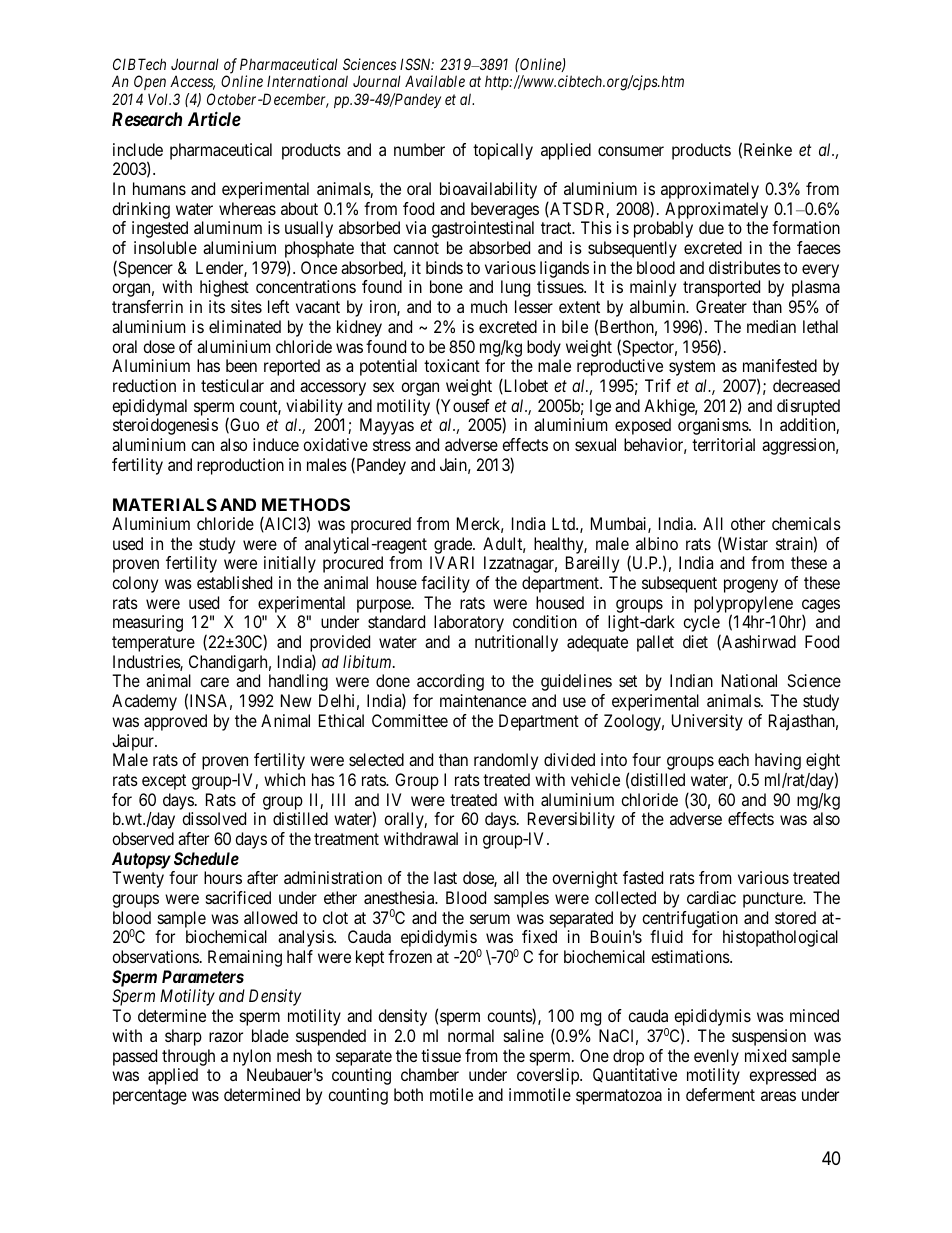  What do you see at coordinates (240, 466) in the document?
I see `reproduction` at bounding box center [240, 466].
